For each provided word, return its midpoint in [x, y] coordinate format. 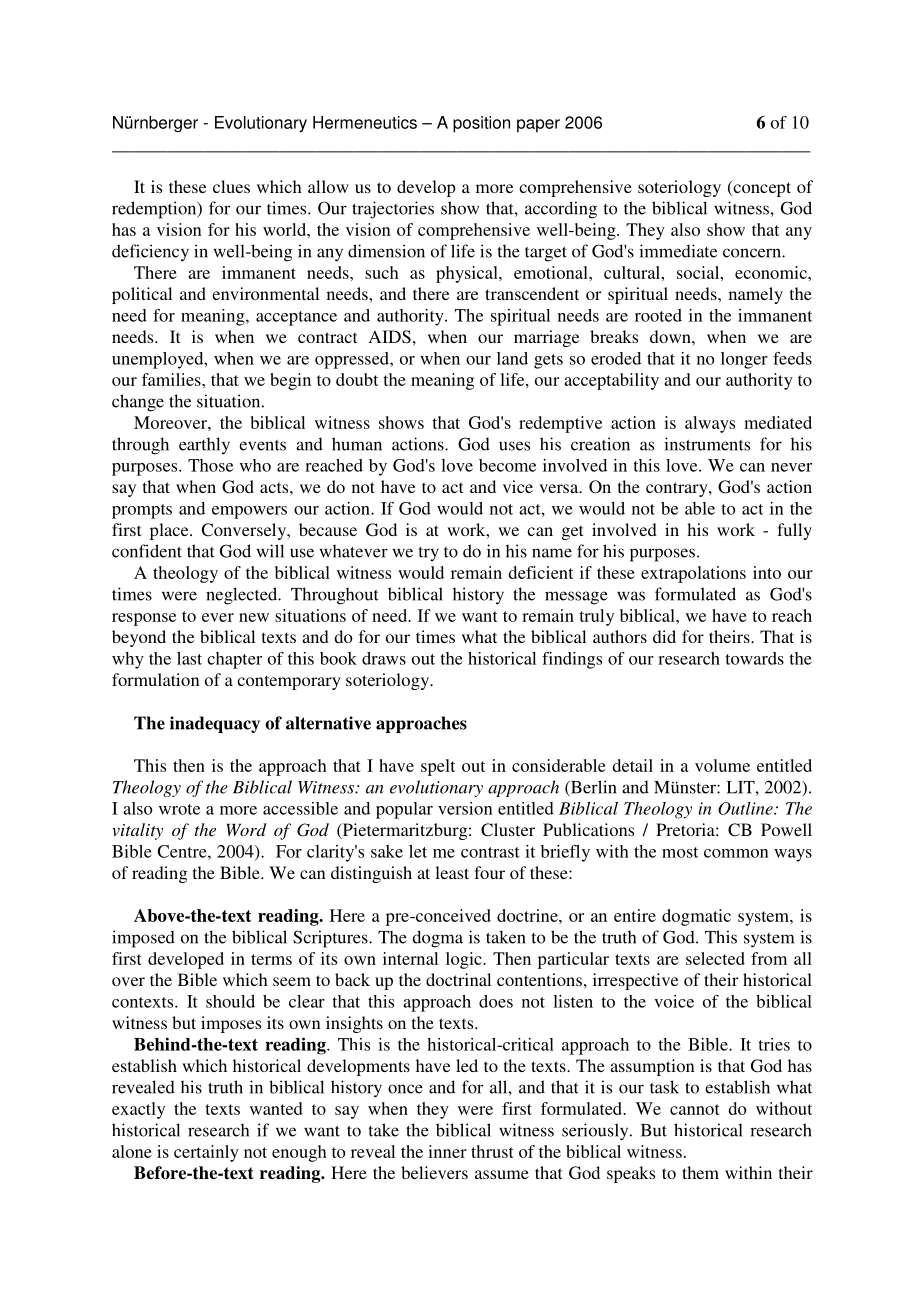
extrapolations [693, 574]
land [512, 358]
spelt [438, 767]
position [481, 124]
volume [722, 765]
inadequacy [215, 724]
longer [744, 360]
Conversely [245, 531]
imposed [143, 939]
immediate [678, 251]
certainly [206, 1153]
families [172, 379]
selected [715, 958]
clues [231, 186]
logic [465, 960]
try [429, 554]
